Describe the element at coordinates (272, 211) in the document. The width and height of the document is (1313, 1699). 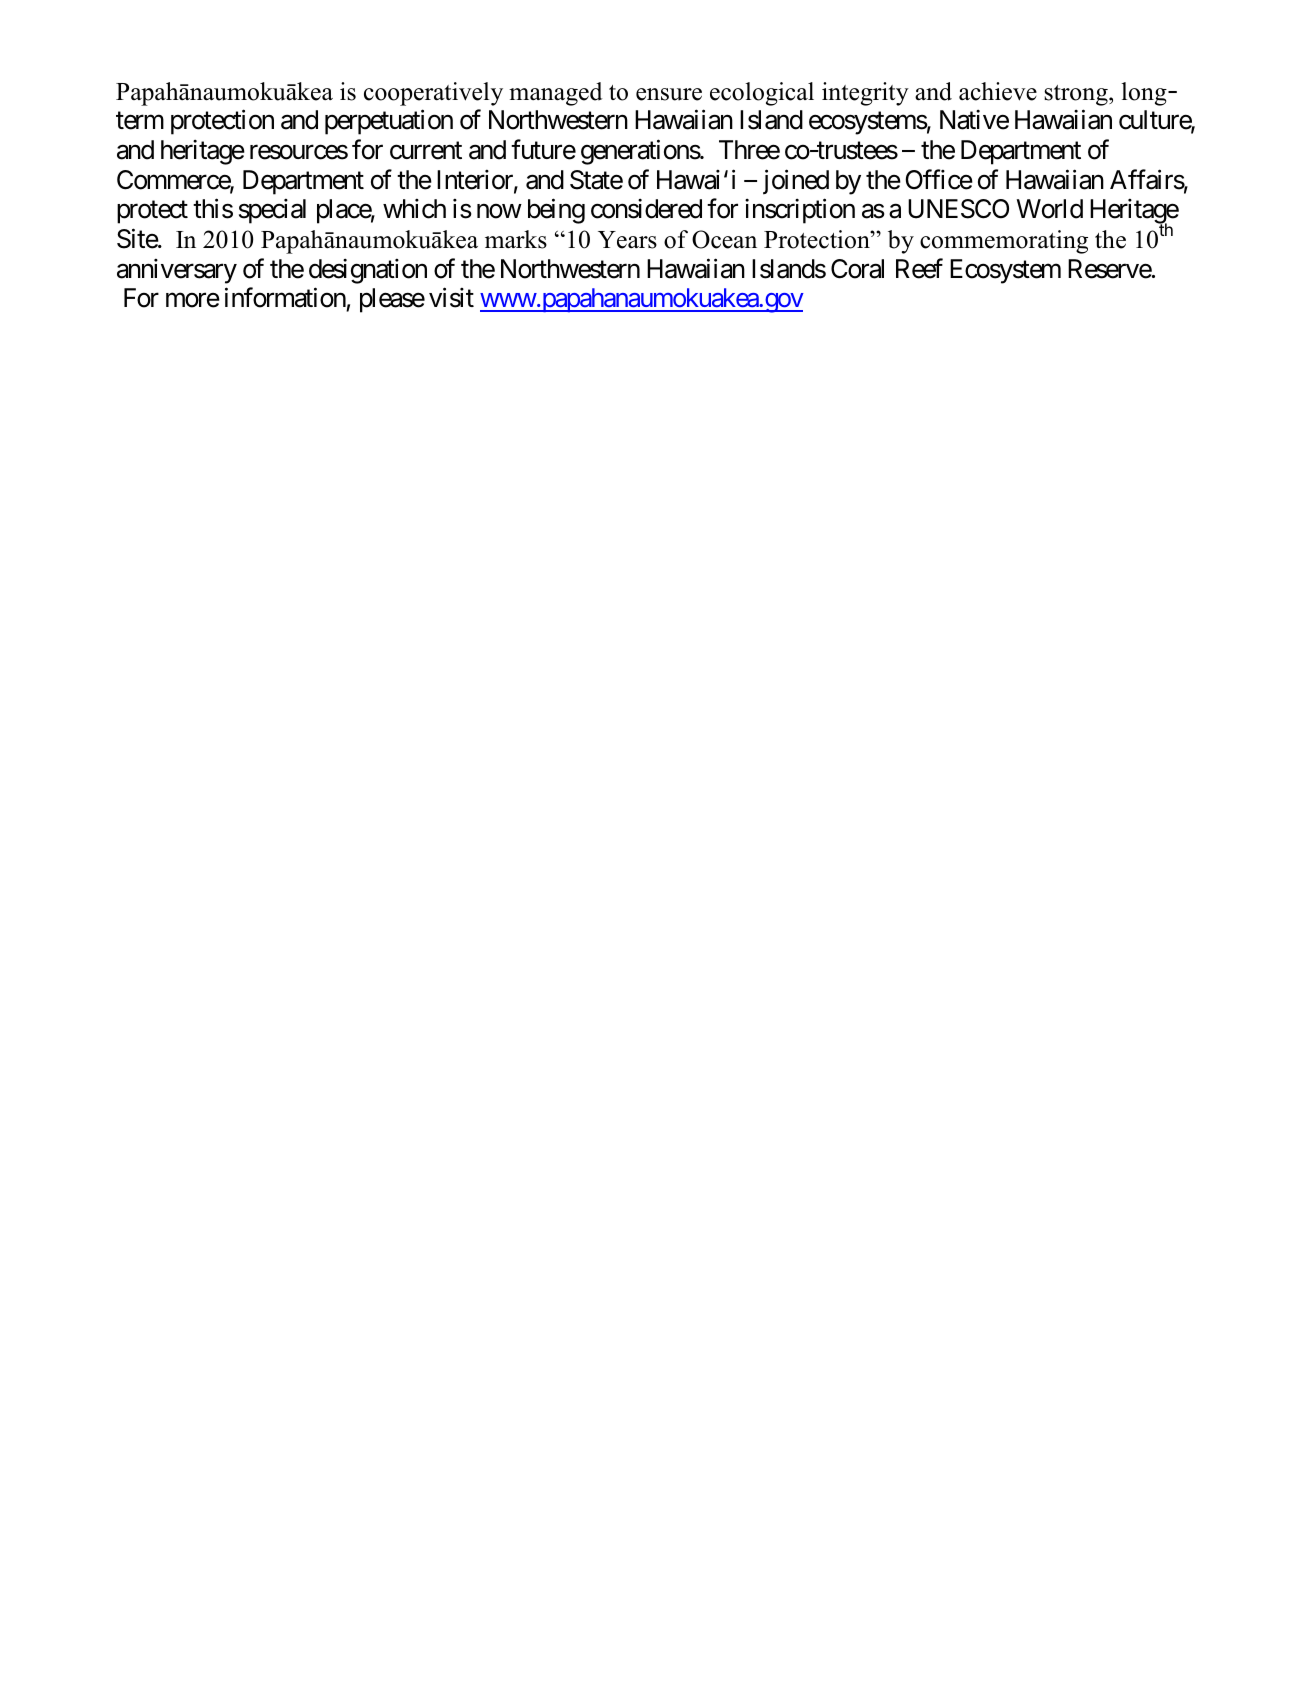
I see `special` at that location.
